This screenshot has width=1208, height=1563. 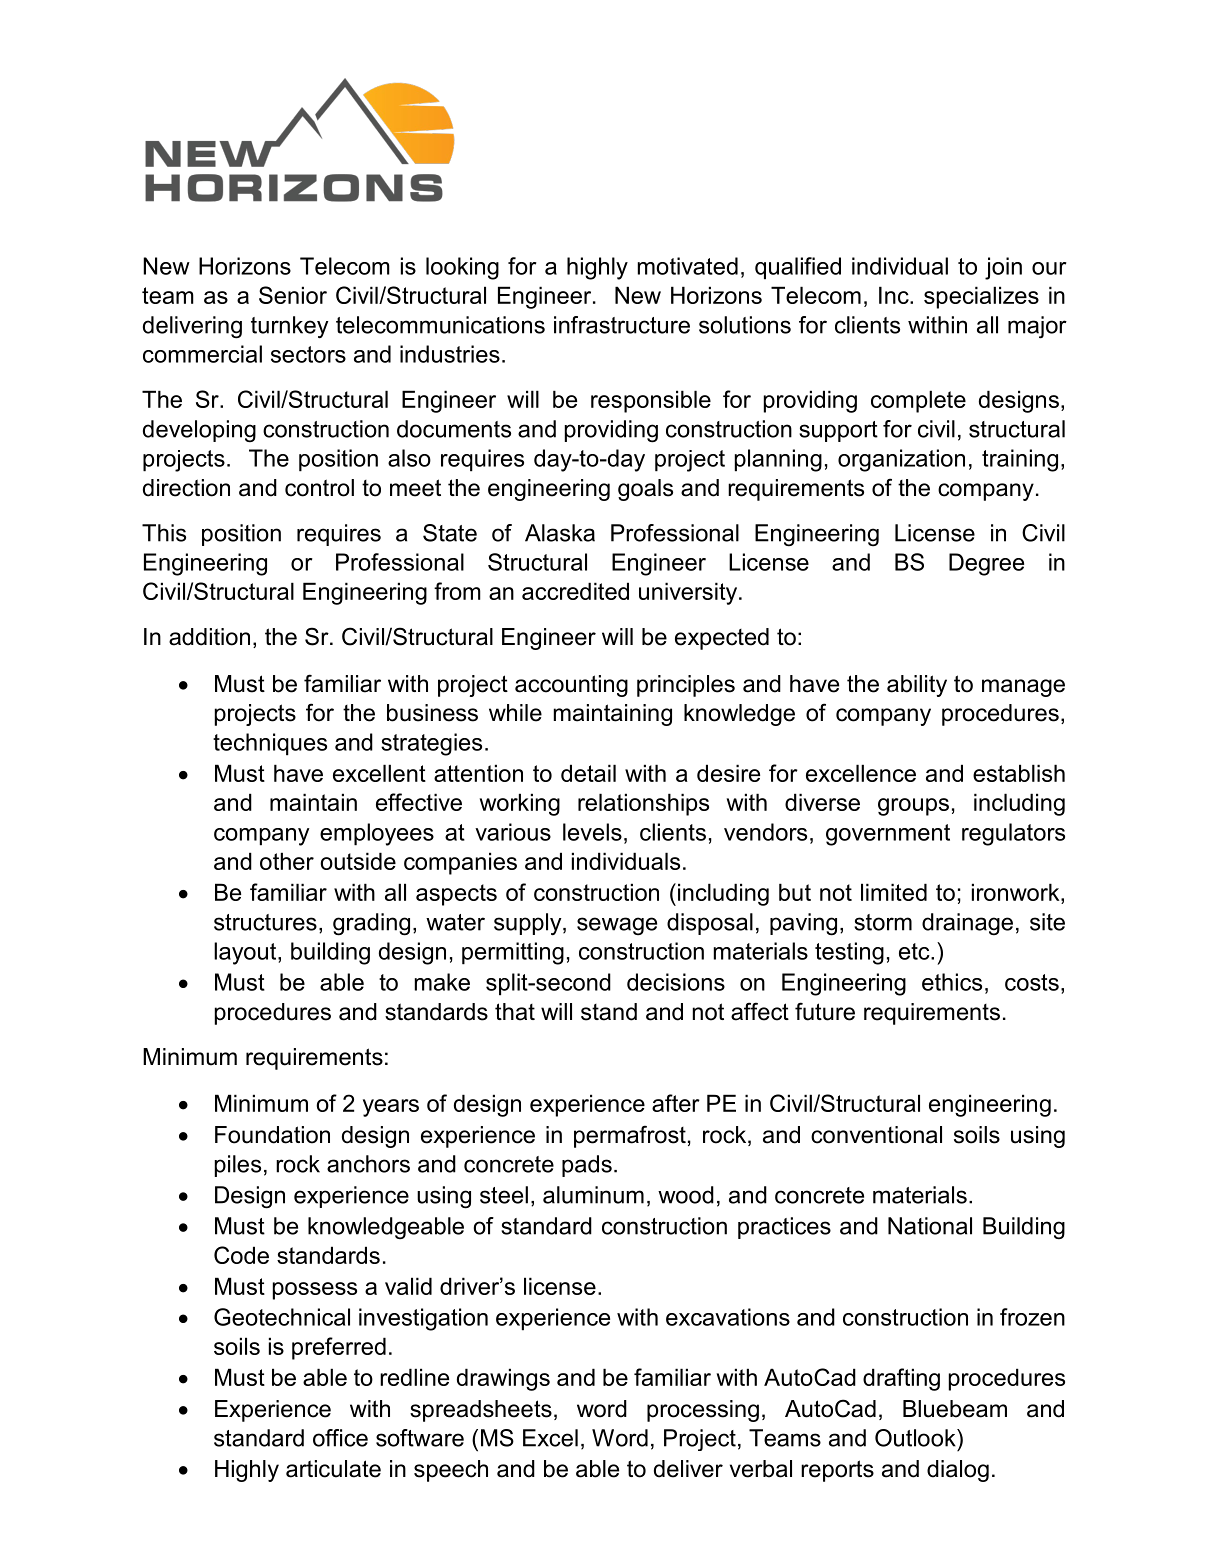 What do you see at coordinates (293, 295) in the screenshot?
I see `Senior` at bounding box center [293, 295].
